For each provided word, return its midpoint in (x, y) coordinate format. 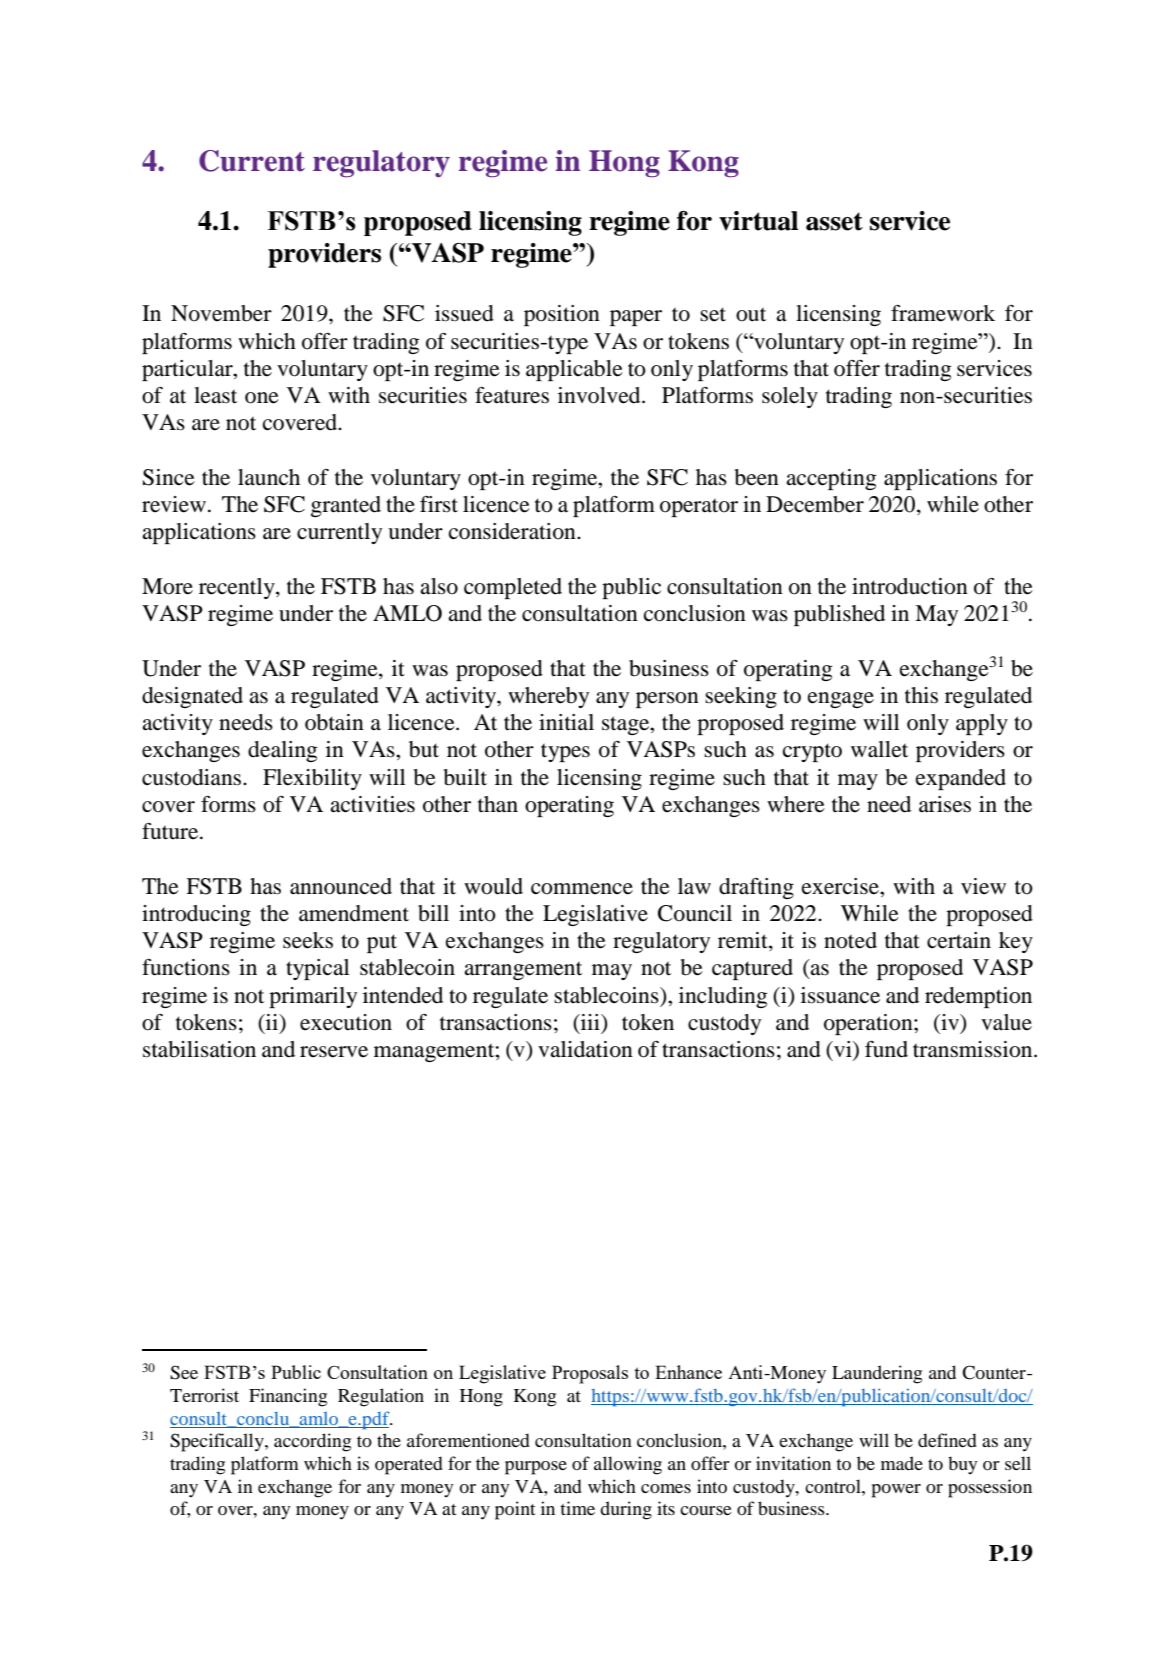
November (221, 313)
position (562, 315)
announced (341, 886)
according (312, 1442)
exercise (841, 886)
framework (943, 313)
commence (582, 889)
